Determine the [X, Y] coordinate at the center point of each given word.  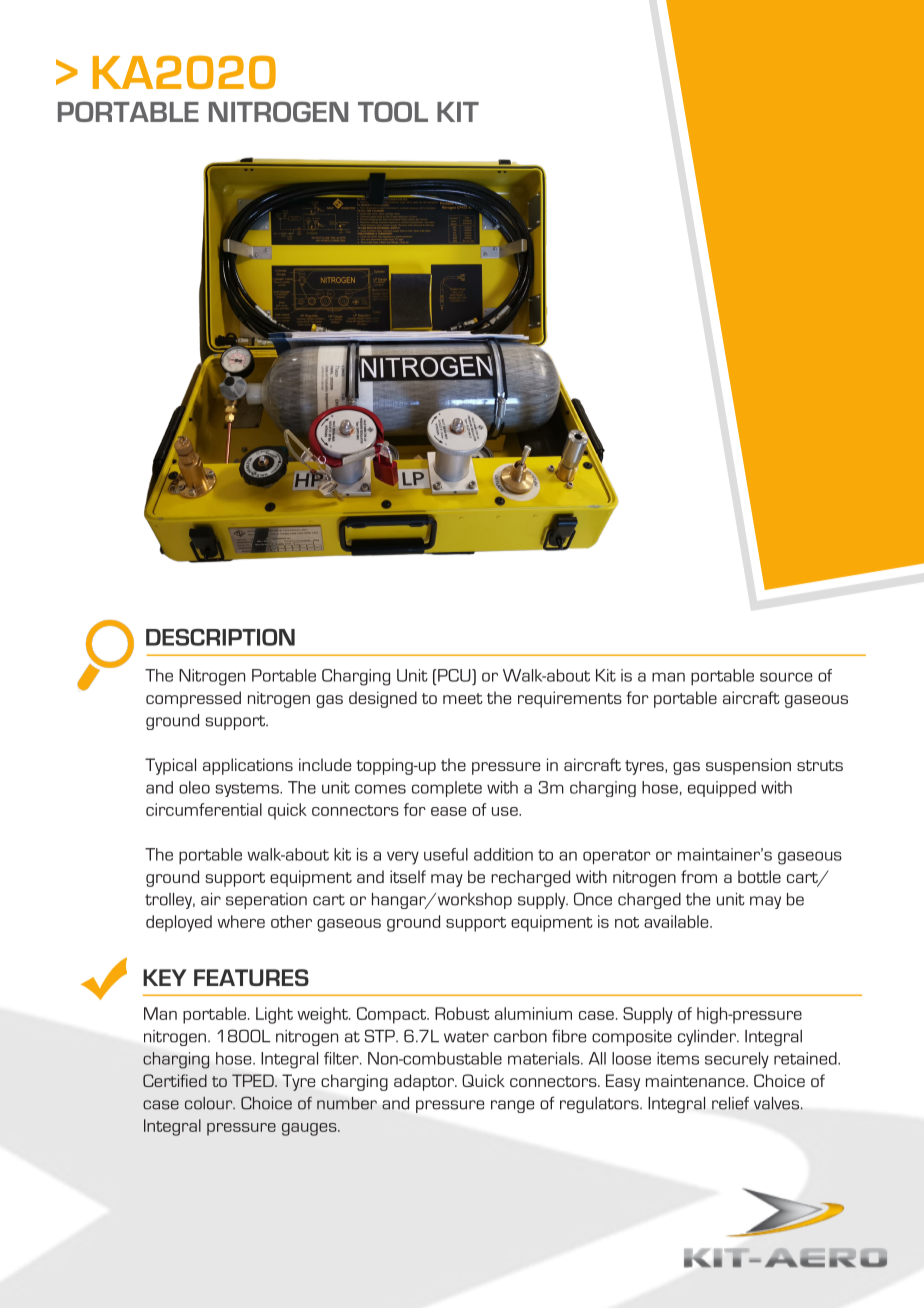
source [786, 677]
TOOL [393, 111]
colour [210, 1103]
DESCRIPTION [220, 637]
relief [730, 1103]
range [512, 1106]
